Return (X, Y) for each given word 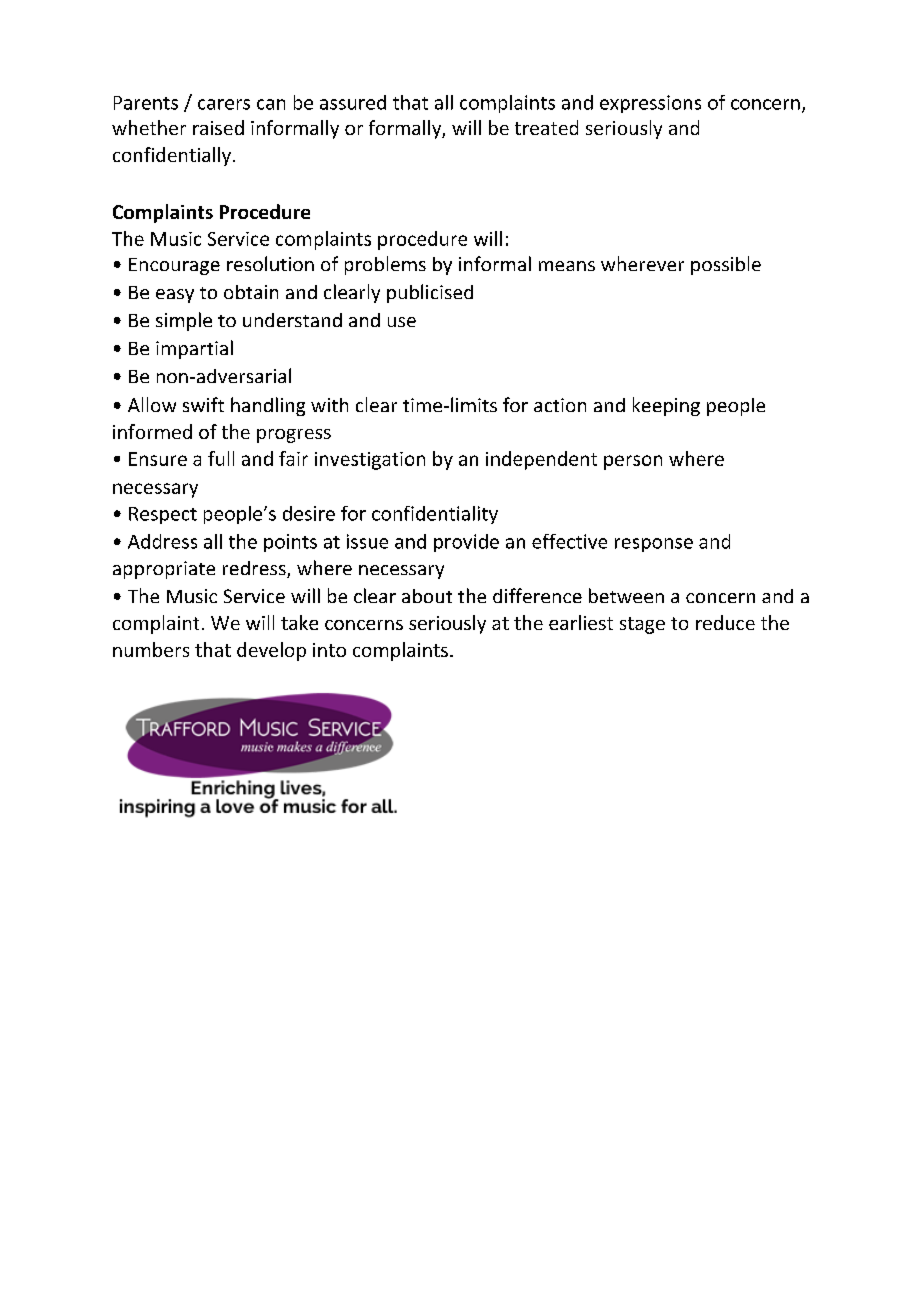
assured (353, 102)
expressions (650, 104)
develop (271, 651)
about (427, 596)
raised (218, 127)
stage (642, 625)
